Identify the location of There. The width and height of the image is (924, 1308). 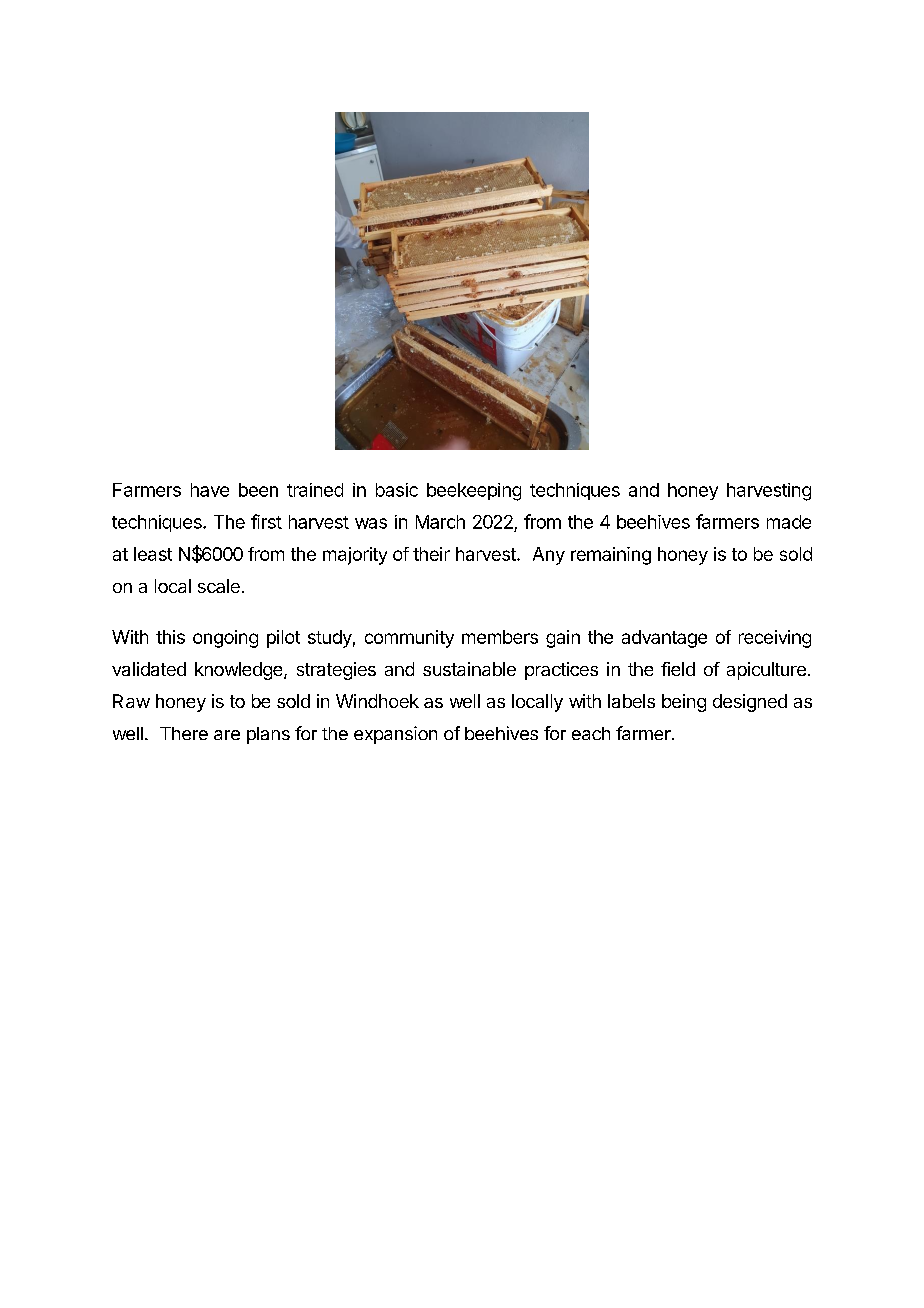
(184, 733).
